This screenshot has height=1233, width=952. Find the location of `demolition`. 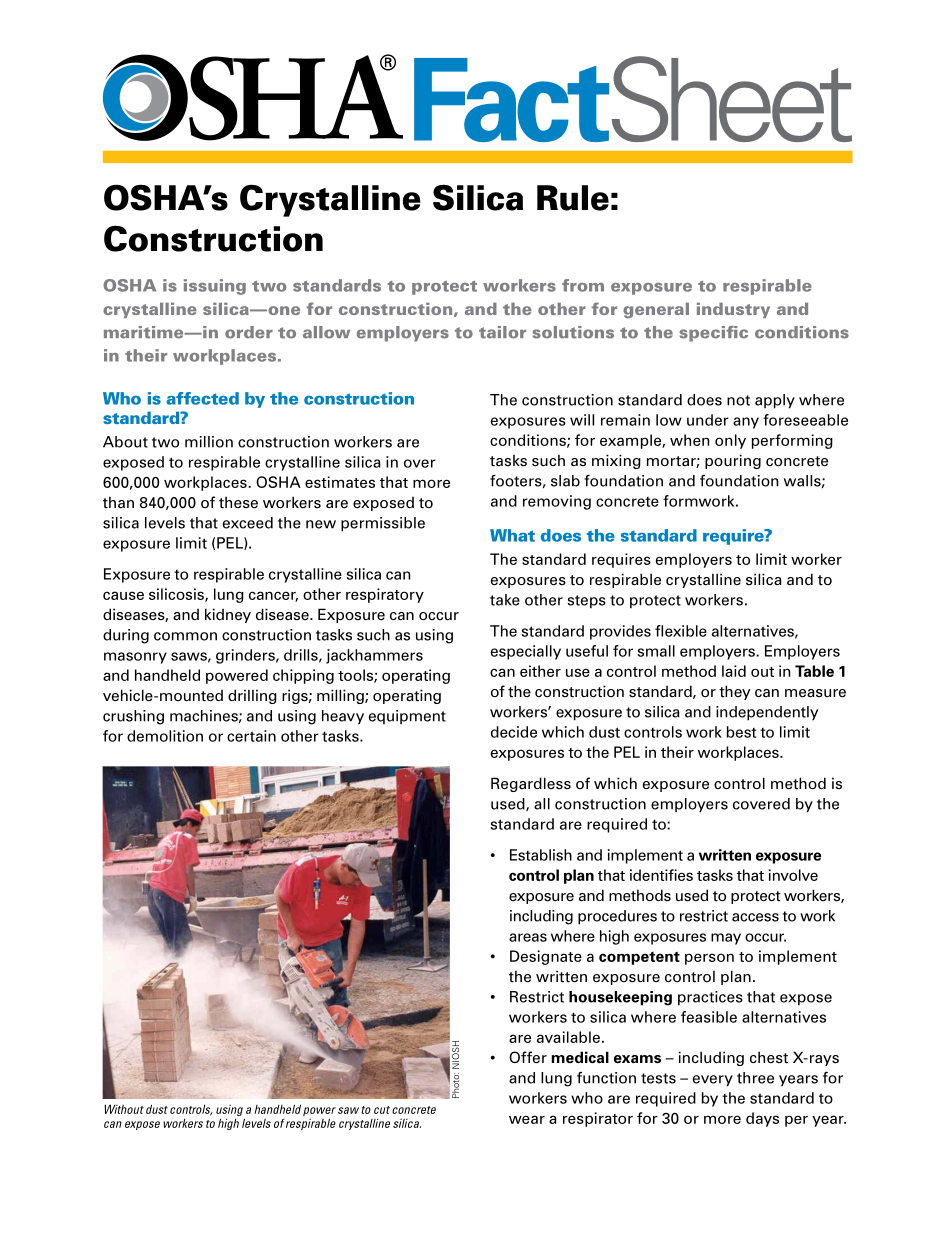

demolition is located at coordinates (165, 736).
